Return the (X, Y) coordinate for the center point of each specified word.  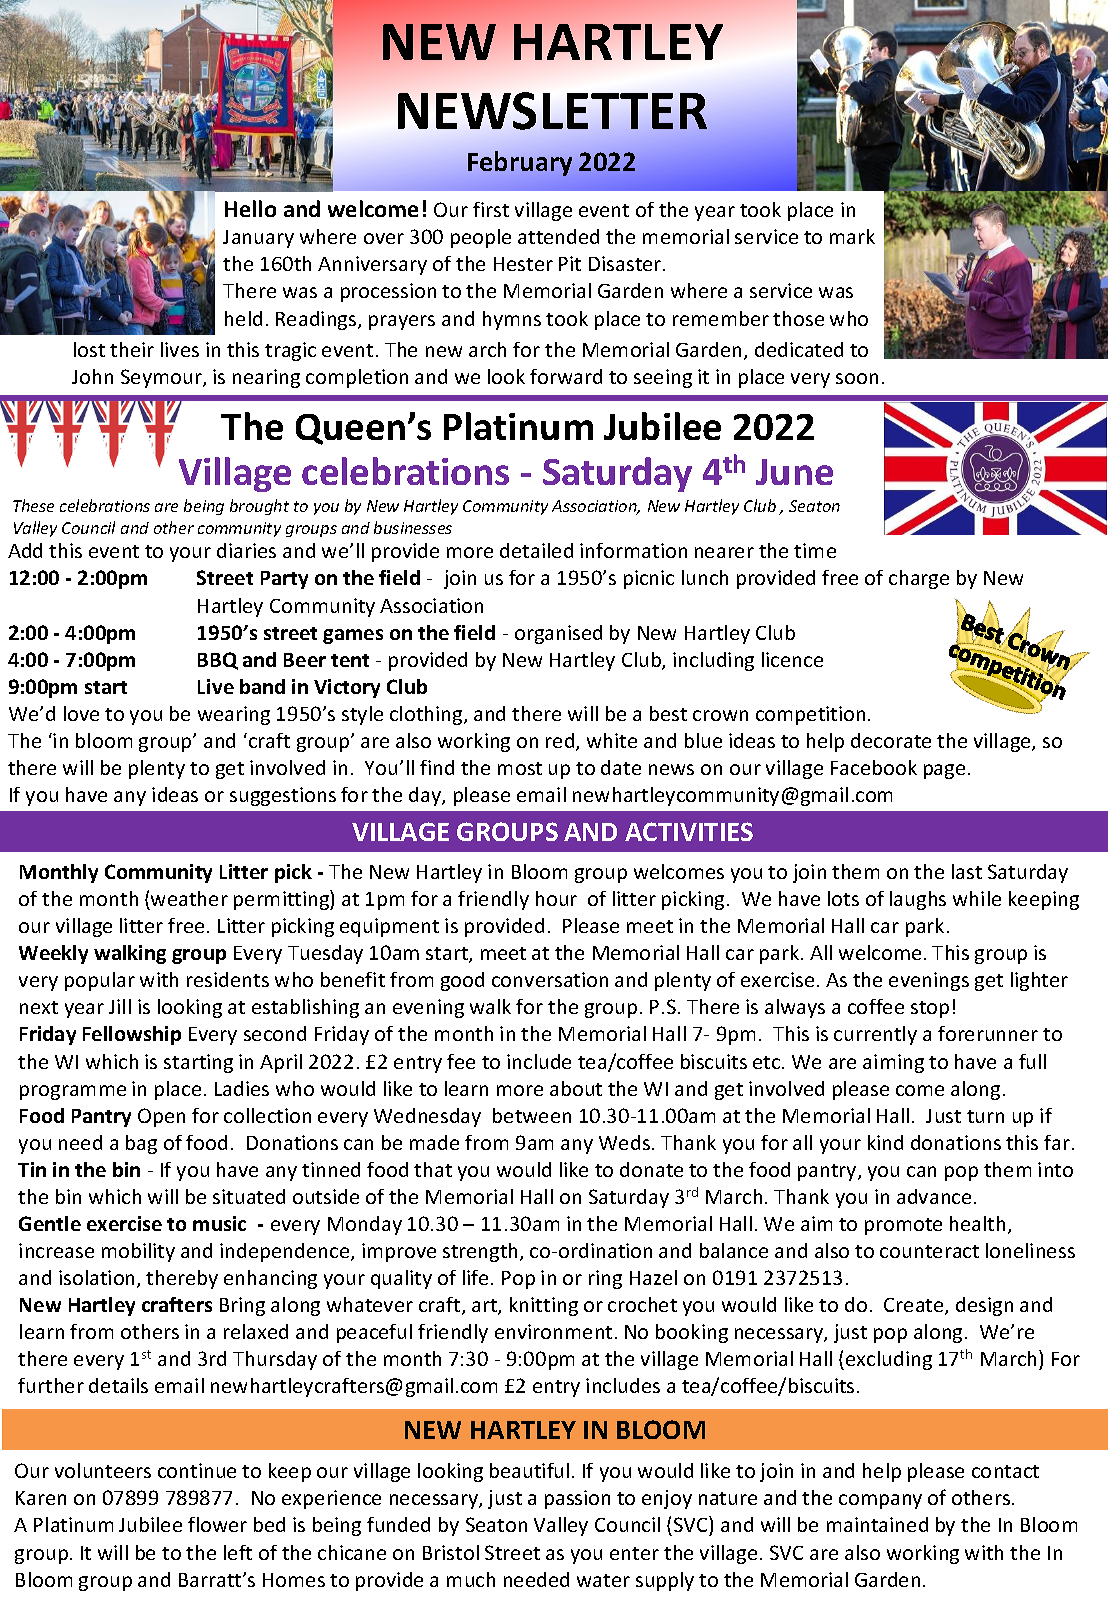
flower (217, 1524)
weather (189, 898)
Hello (250, 208)
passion (577, 1499)
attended (558, 236)
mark (852, 236)
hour (556, 898)
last (967, 871)
